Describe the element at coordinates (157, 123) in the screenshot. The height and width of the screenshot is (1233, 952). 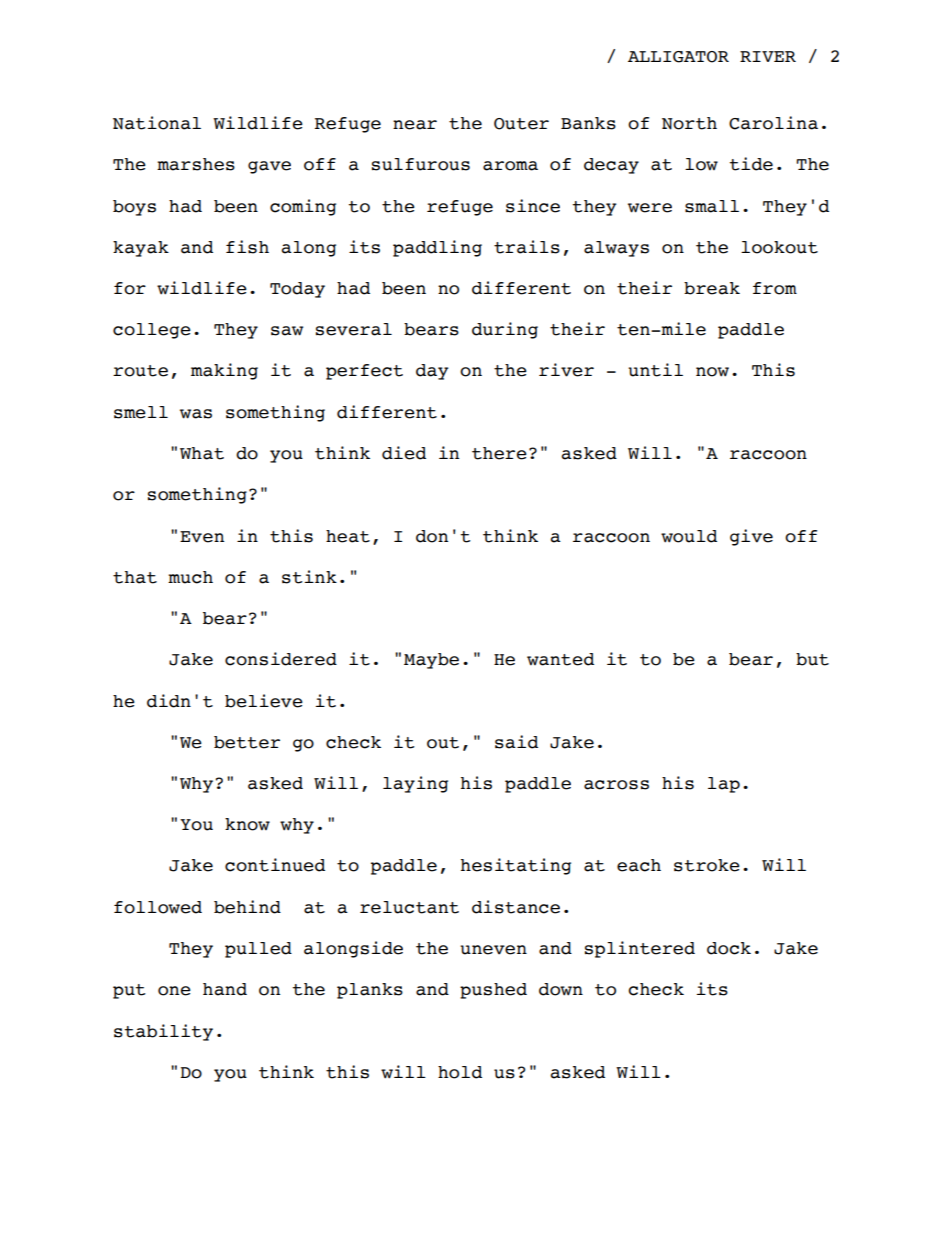
I see `National` at that location.
